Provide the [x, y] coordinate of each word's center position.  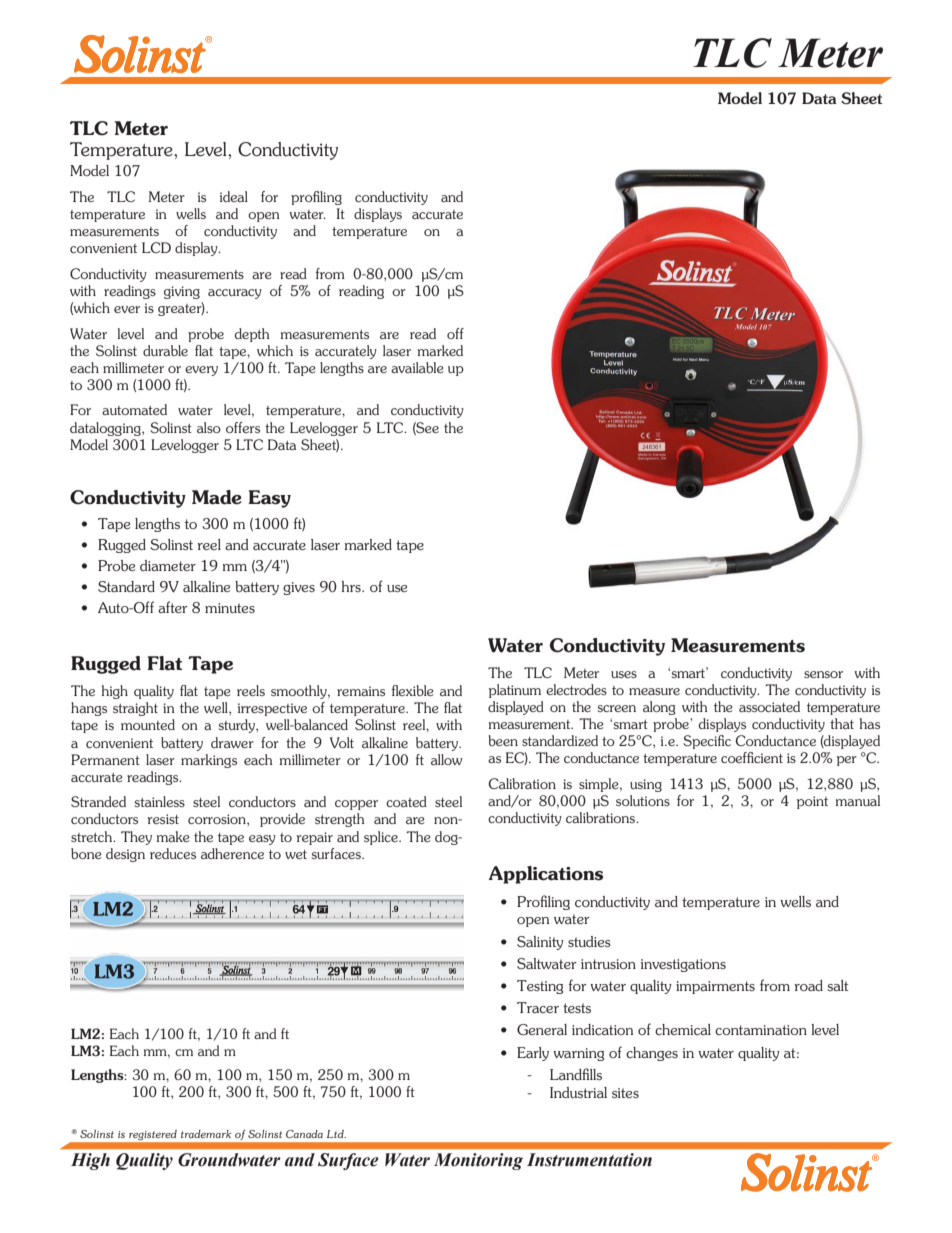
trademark [206, 1134]
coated [406, 801]
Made [217, 497]
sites [625, 1093]
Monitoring [478, 1161]
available [417, 367]
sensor [823, 674]
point [812, 802]
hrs [352, 586]
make [173, 836]
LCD [156, 247]
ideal [234, 196]
